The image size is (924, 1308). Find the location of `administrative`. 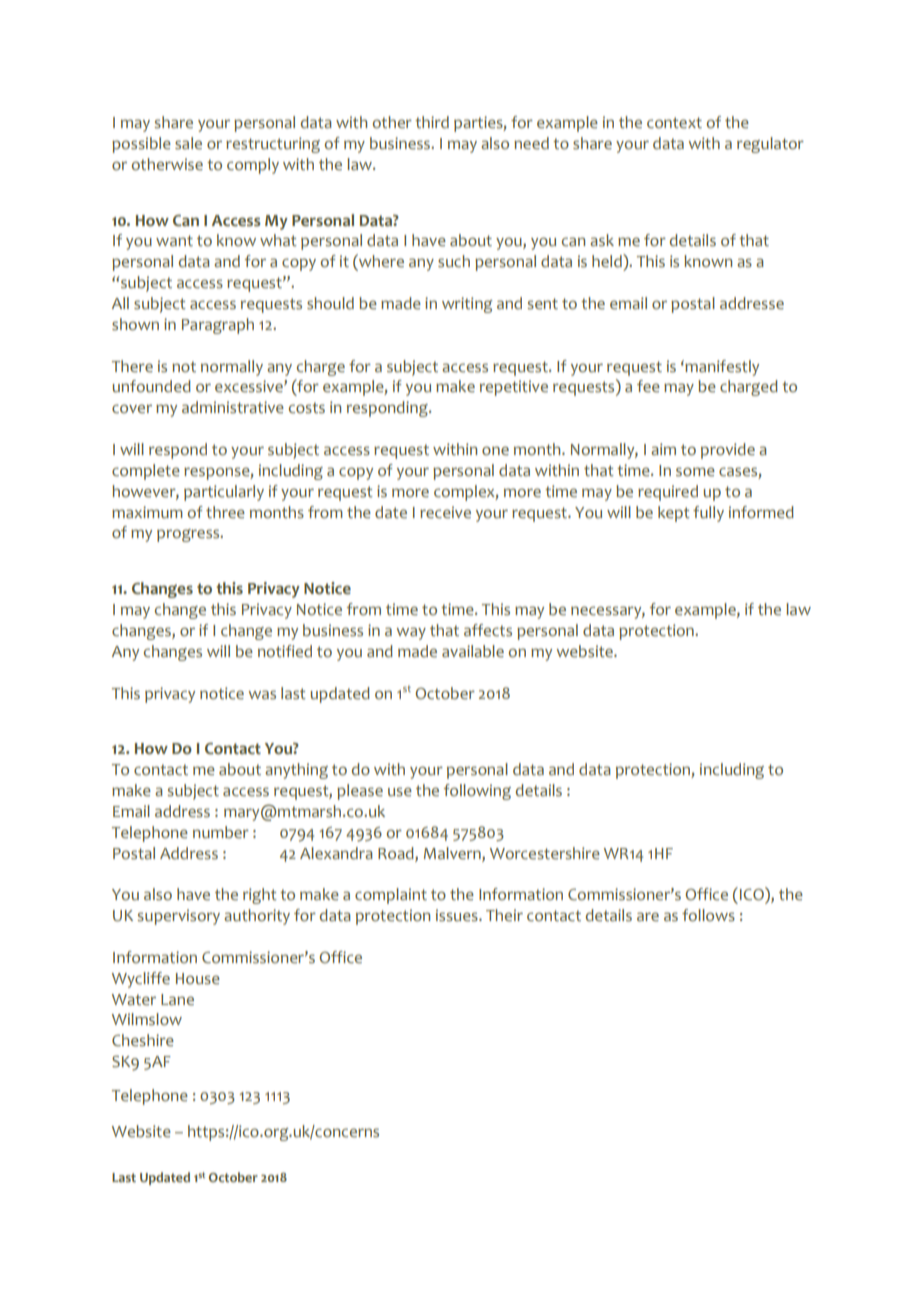

administrative is located at coordinates (233, 407).
